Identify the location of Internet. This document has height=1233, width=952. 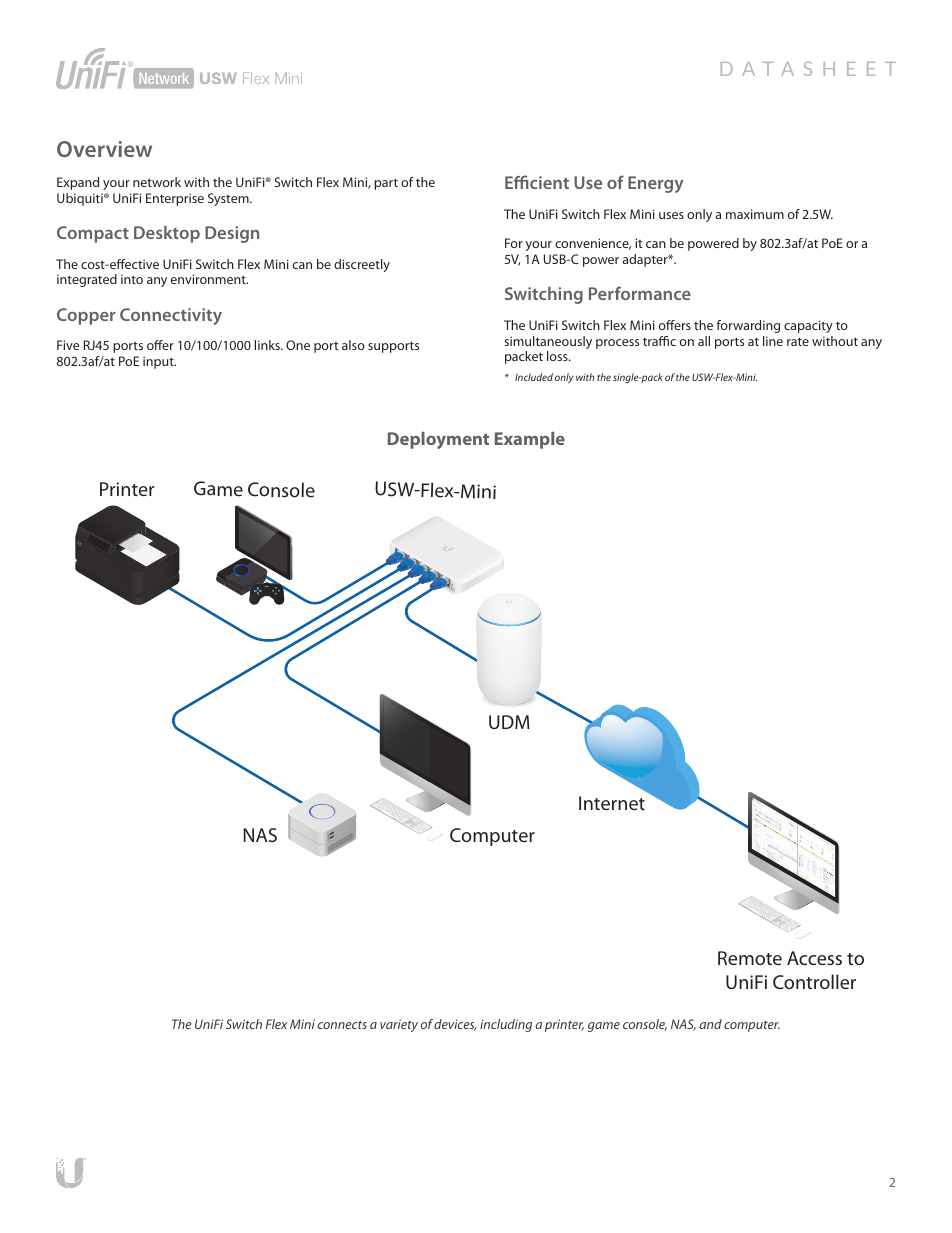
(612, 803).
